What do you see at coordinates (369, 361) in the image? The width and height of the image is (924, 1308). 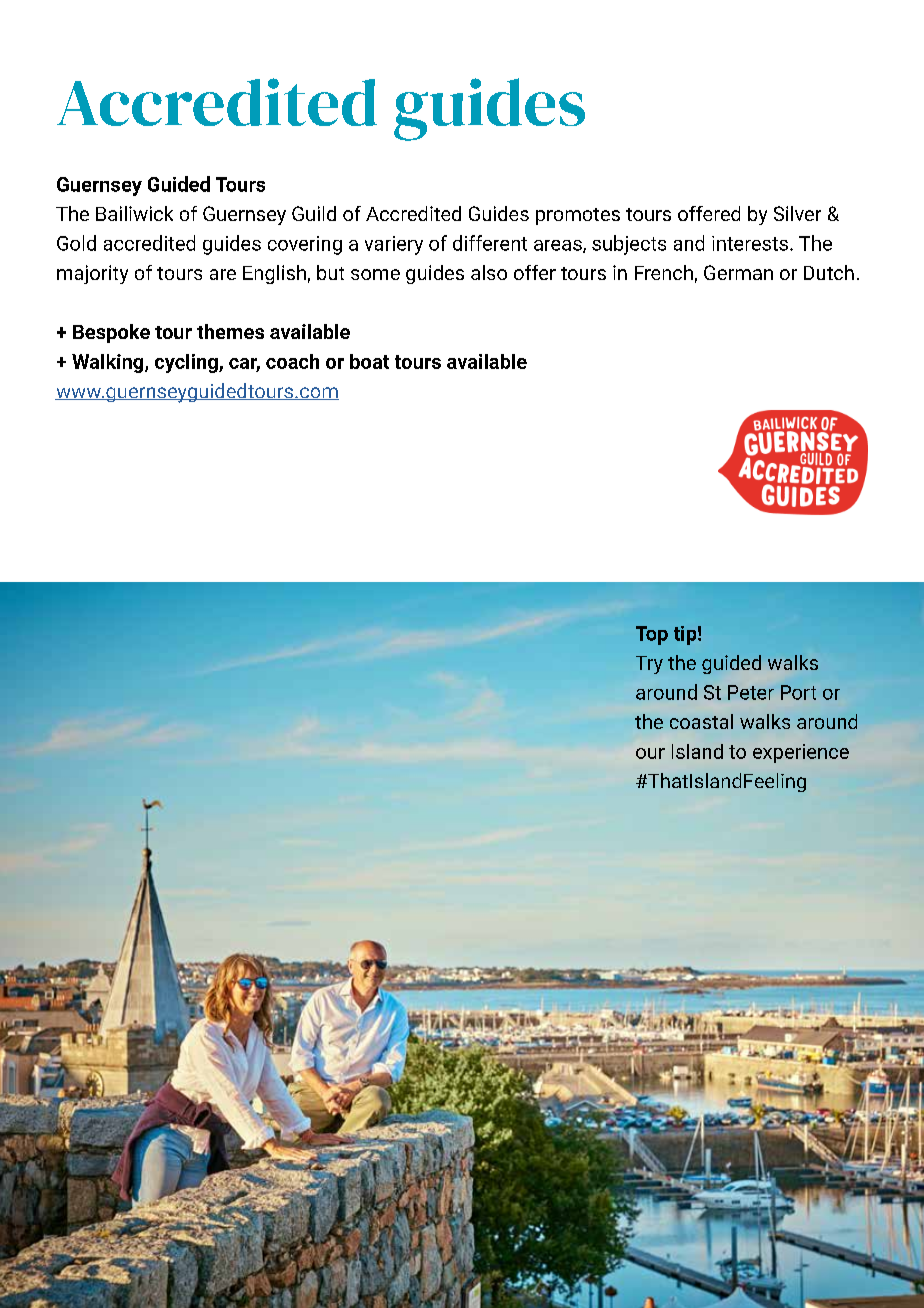 I see `boat` at bounding box center [369, 361].
